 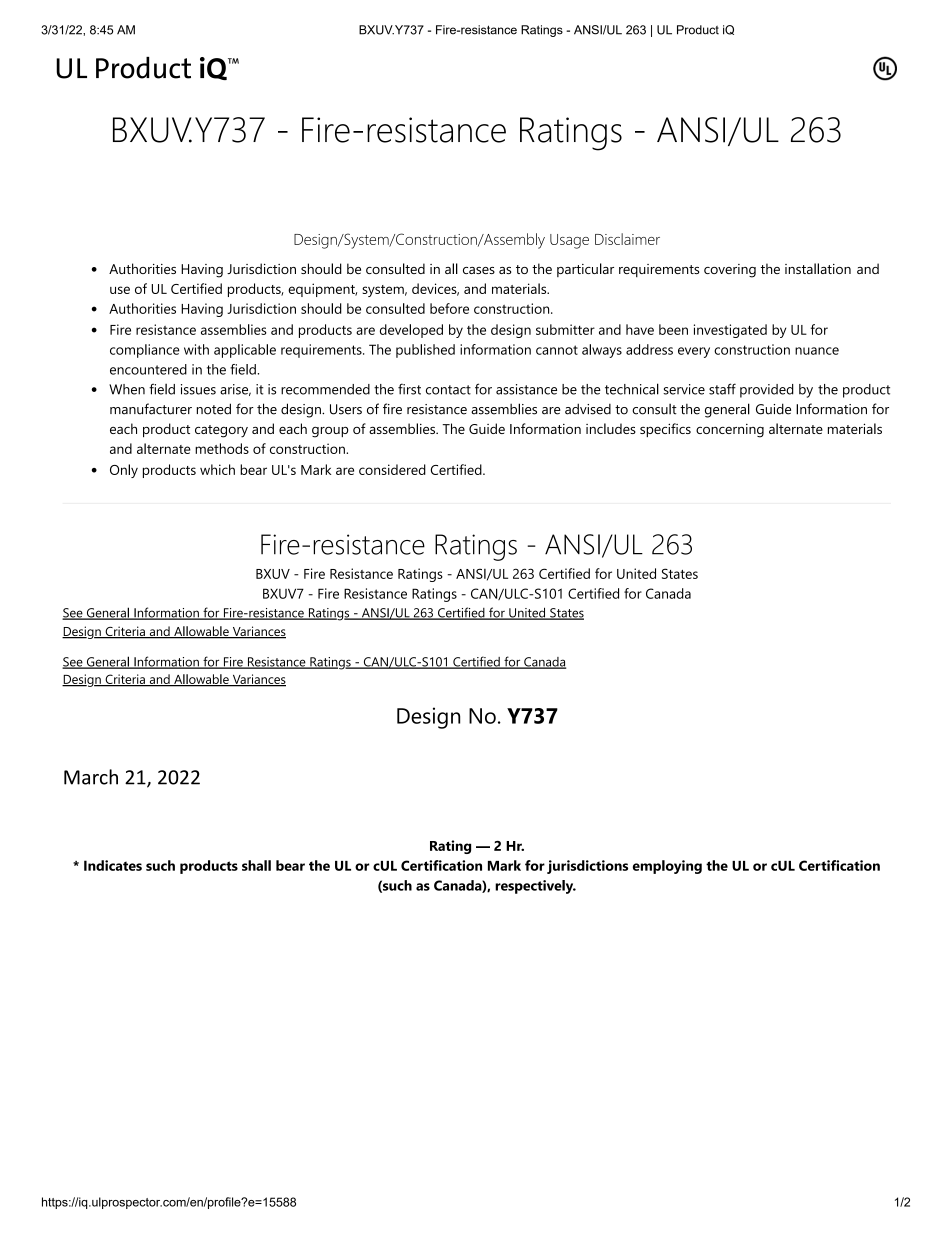 What do you see at coordinates (535, 887) in the document?
I see `respectively` at bounding box center [535, 887].
